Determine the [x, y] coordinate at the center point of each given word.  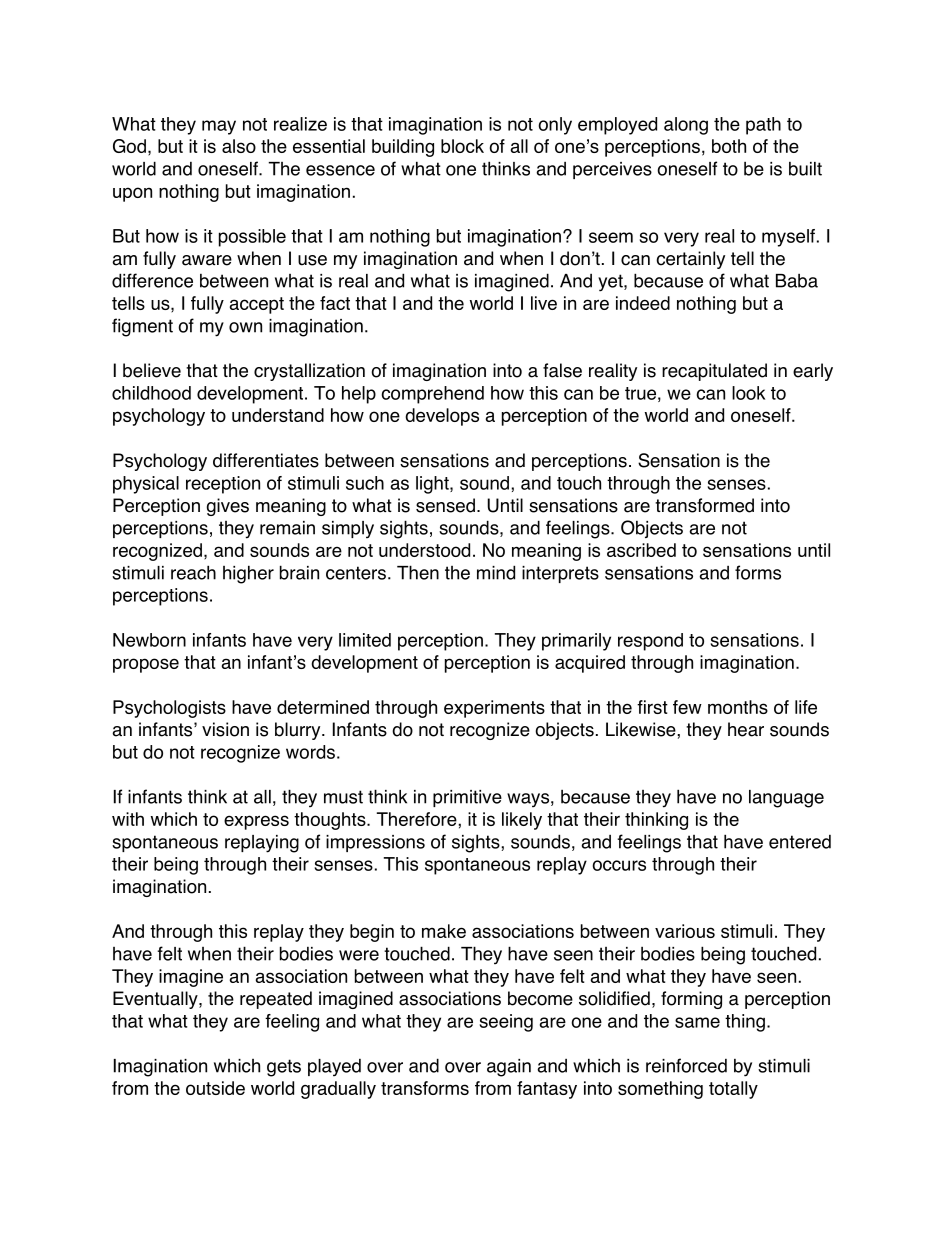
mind [496, 572]
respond [650, 642]
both [729, 146]
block [462, 146]
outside [215, 1088]
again [509, 1068]
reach [193, 572]
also [239, 146]
